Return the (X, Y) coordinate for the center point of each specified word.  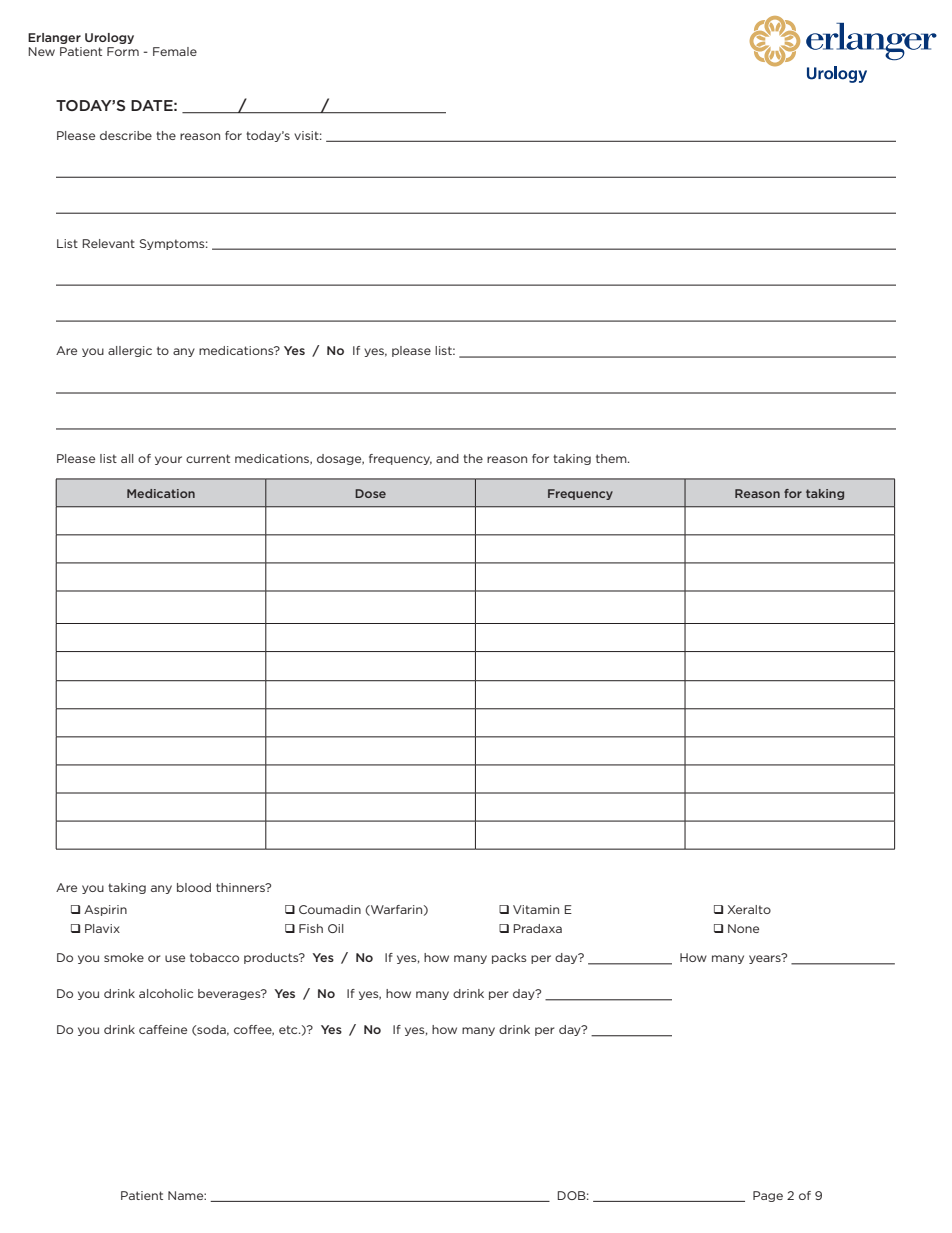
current (208, 458)
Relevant (108, 243)
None (743, 928)
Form (123, 51)
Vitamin (536, 909)
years (766, 958)
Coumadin (330, 909)
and (447, 458)
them (612, 458)
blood (194, 887)
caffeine (163, 1029)
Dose (370, 493)
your (168, 460)
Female (175, 51)
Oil (336, 928)
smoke (124, 957)
